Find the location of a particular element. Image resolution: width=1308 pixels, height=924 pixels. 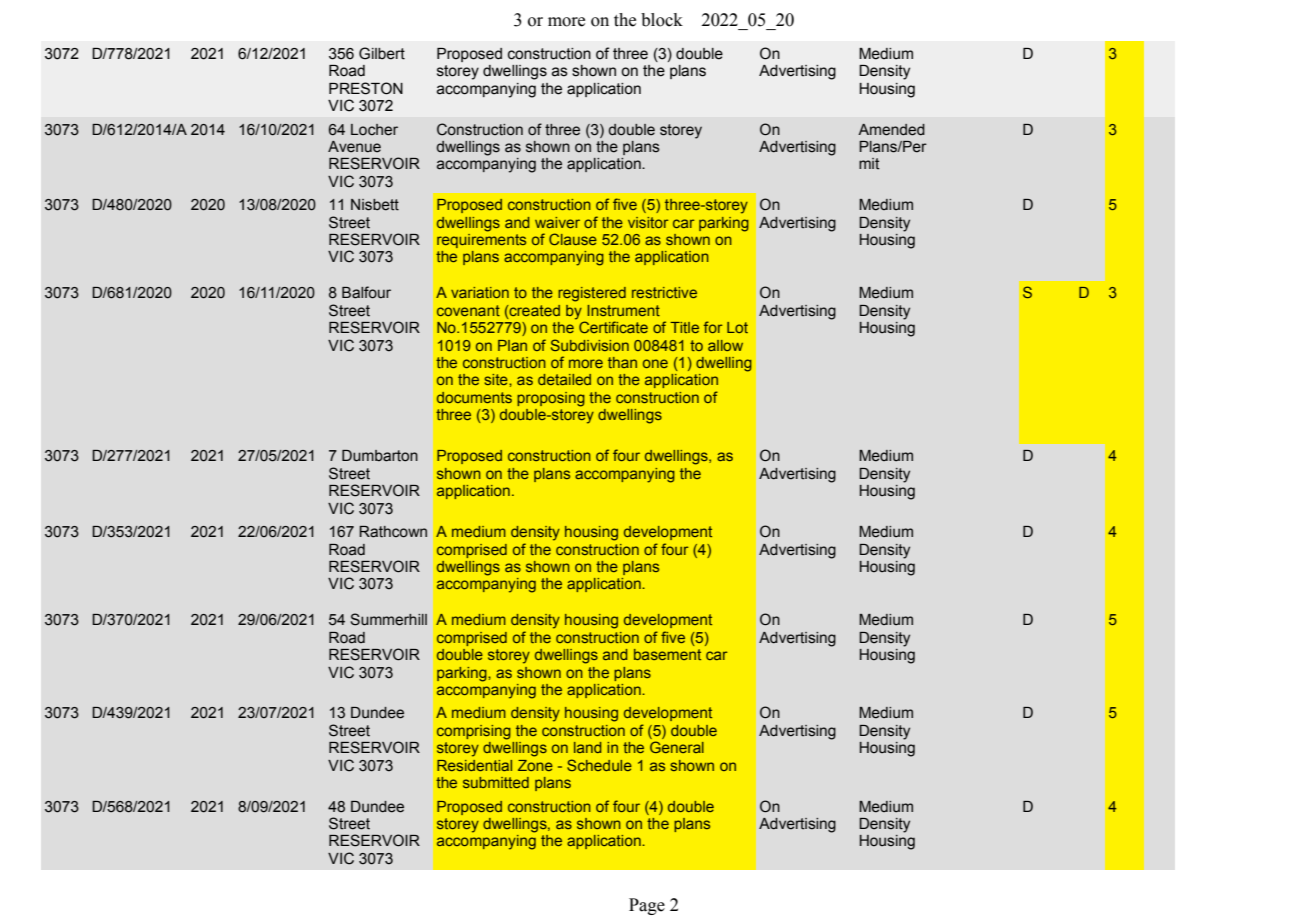

submitted is located at coordinates (496, 782).
